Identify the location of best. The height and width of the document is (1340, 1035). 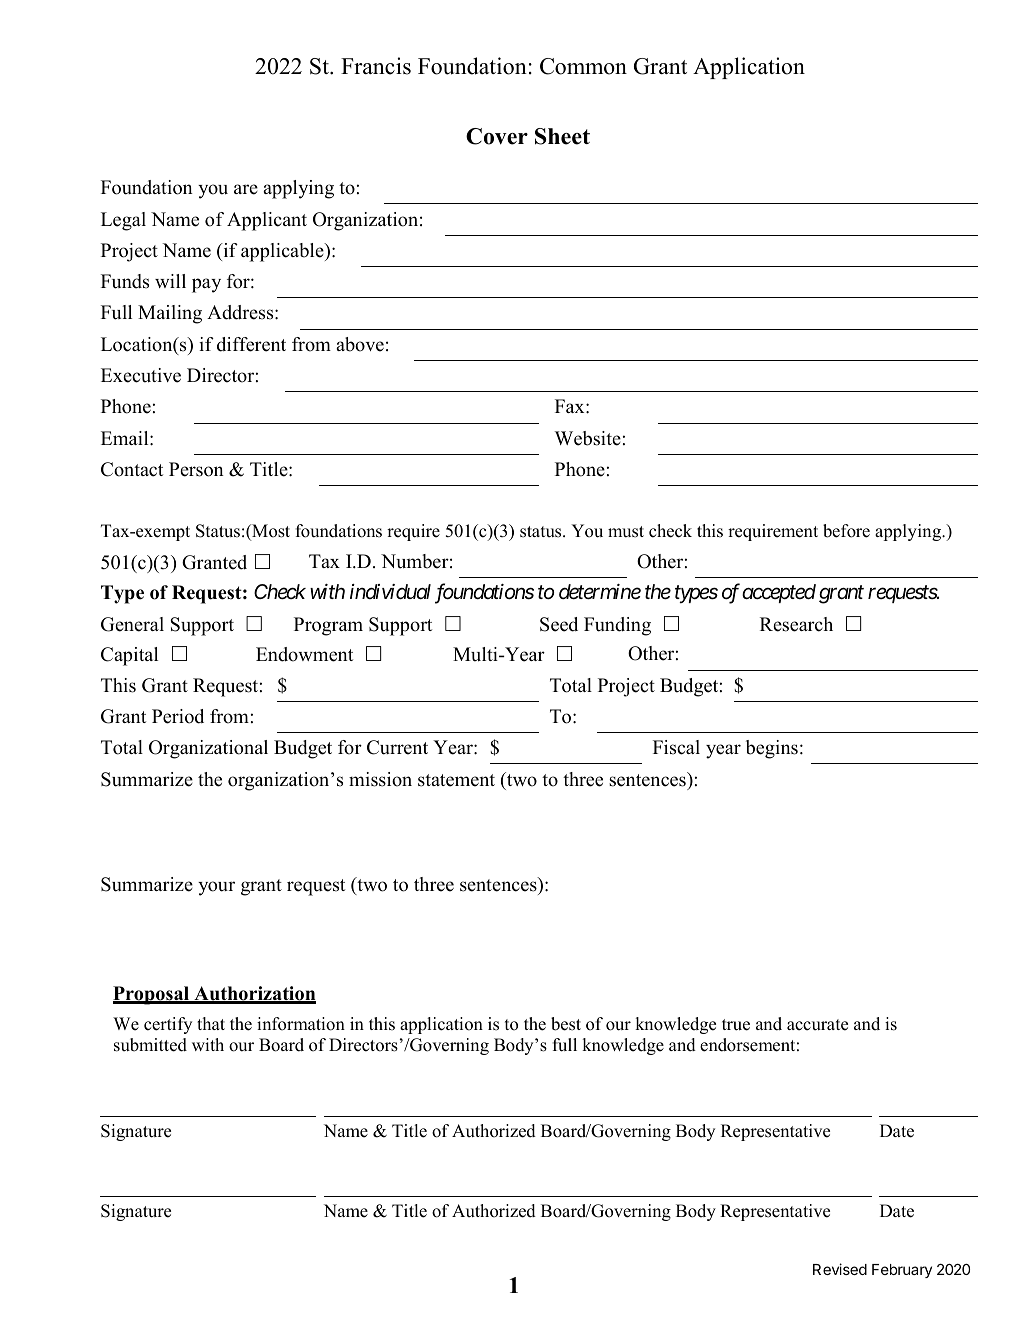
(566, 1024).
